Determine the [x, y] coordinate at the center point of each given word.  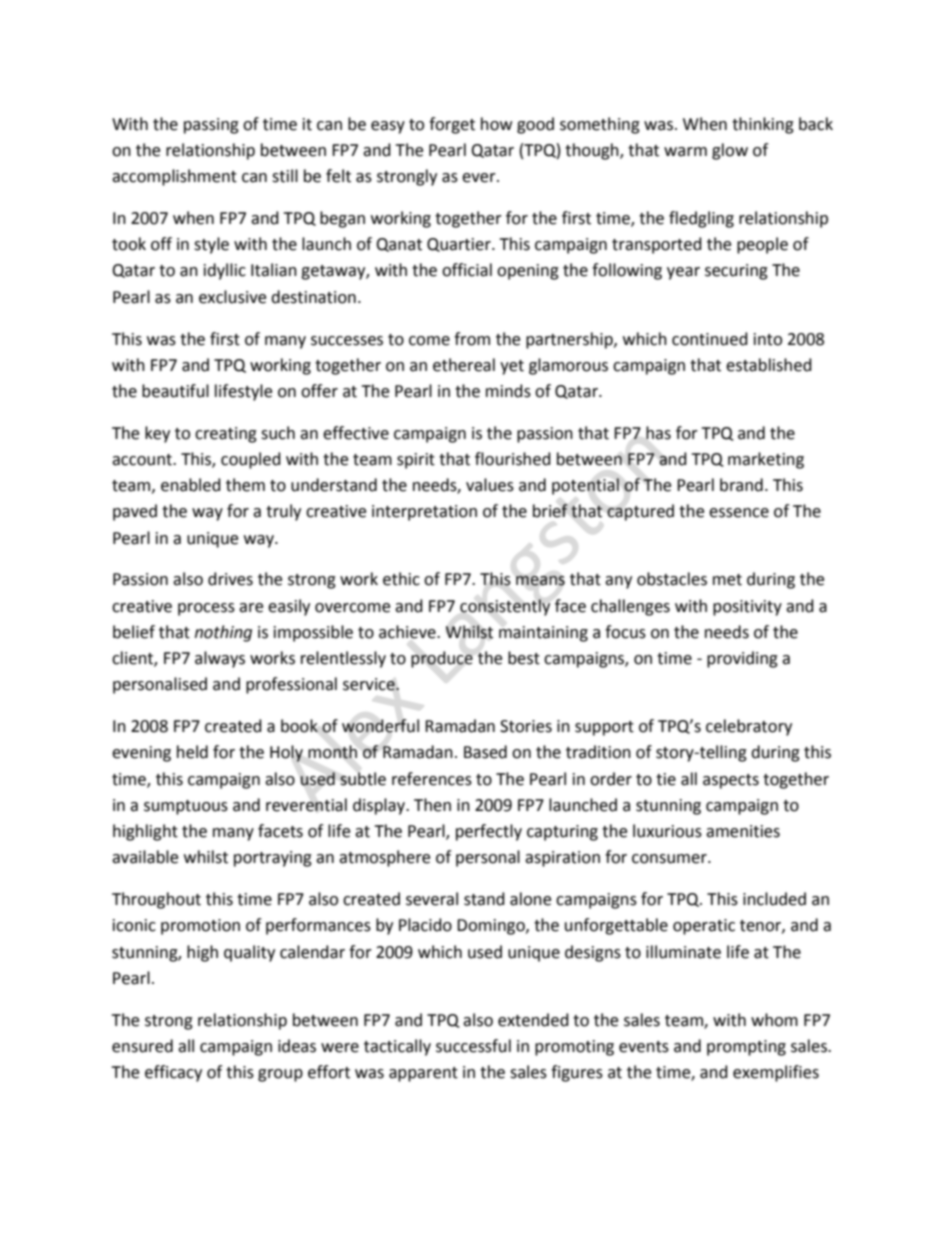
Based [485, 752]
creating [226, 435]
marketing [766, 460]
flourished [513, 459]
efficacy [173, 1073]
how [496, 124]
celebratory [749, 727]
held [192, 752]
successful [473, 1046]
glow [730, 151]
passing [211, 126]
